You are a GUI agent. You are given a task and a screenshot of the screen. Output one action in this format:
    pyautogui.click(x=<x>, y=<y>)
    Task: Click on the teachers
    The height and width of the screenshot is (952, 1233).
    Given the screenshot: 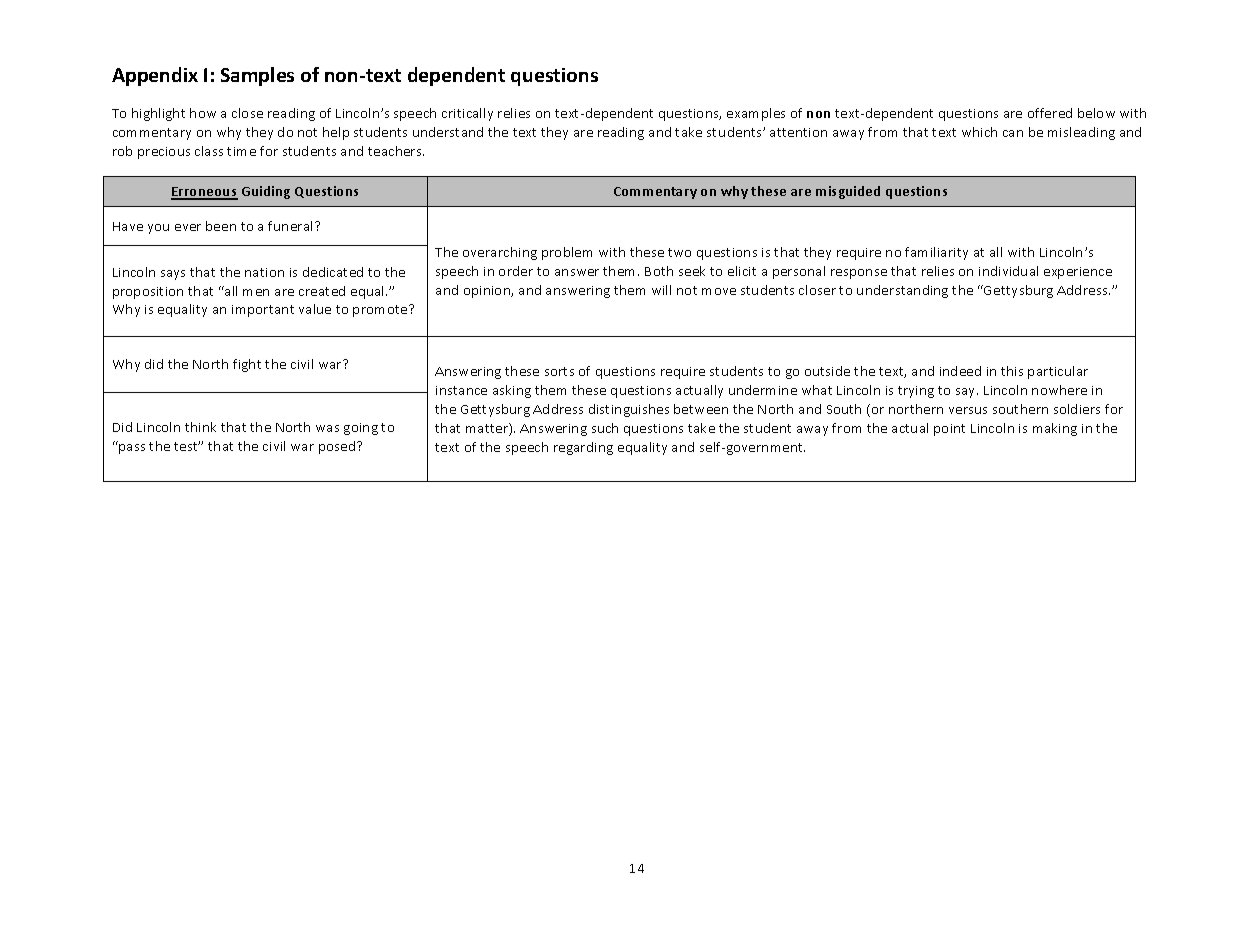 What is the action you would take?
    pyautogui.click(x=396, y=151)
